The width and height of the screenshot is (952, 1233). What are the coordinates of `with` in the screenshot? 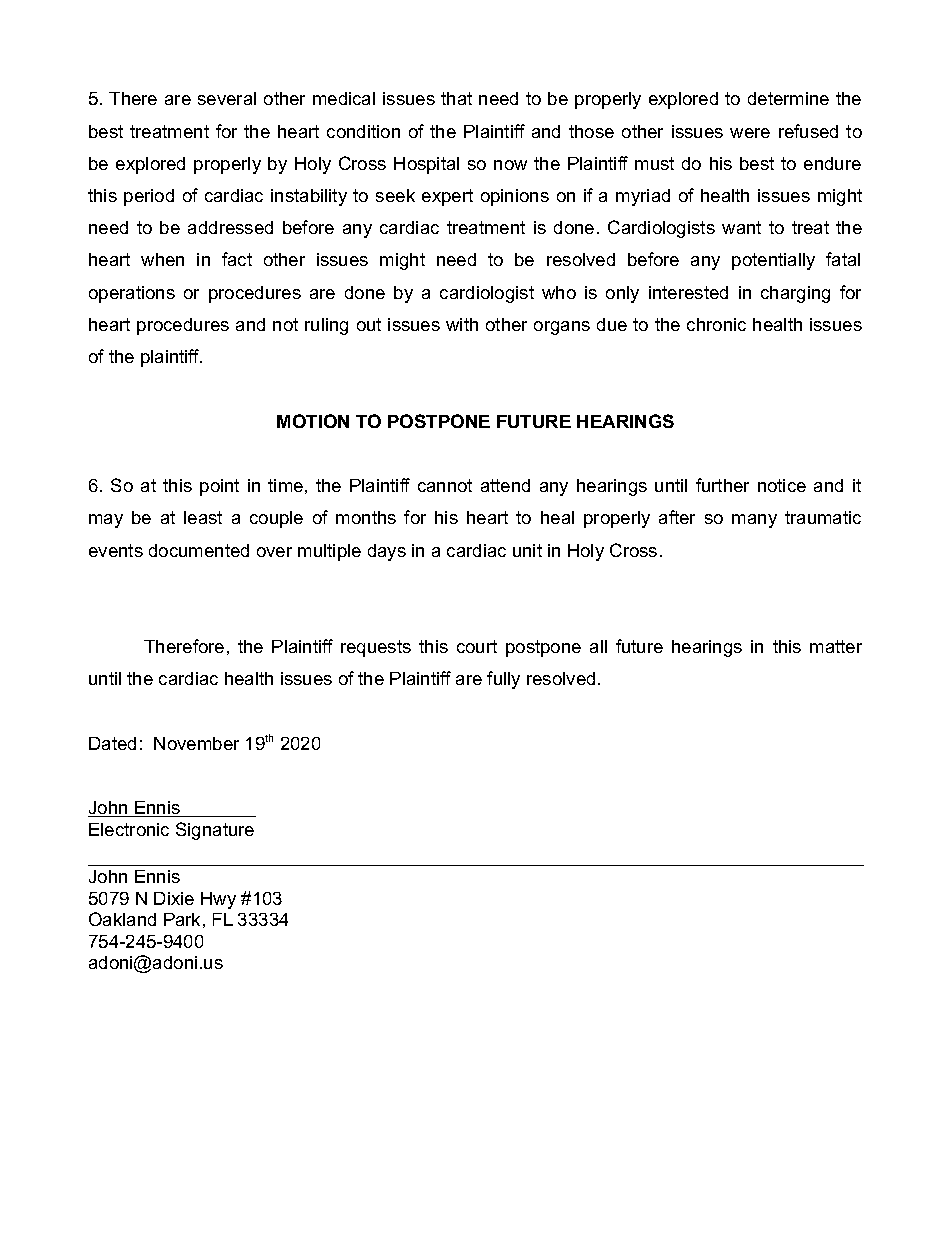 It's located at (462, 324).
